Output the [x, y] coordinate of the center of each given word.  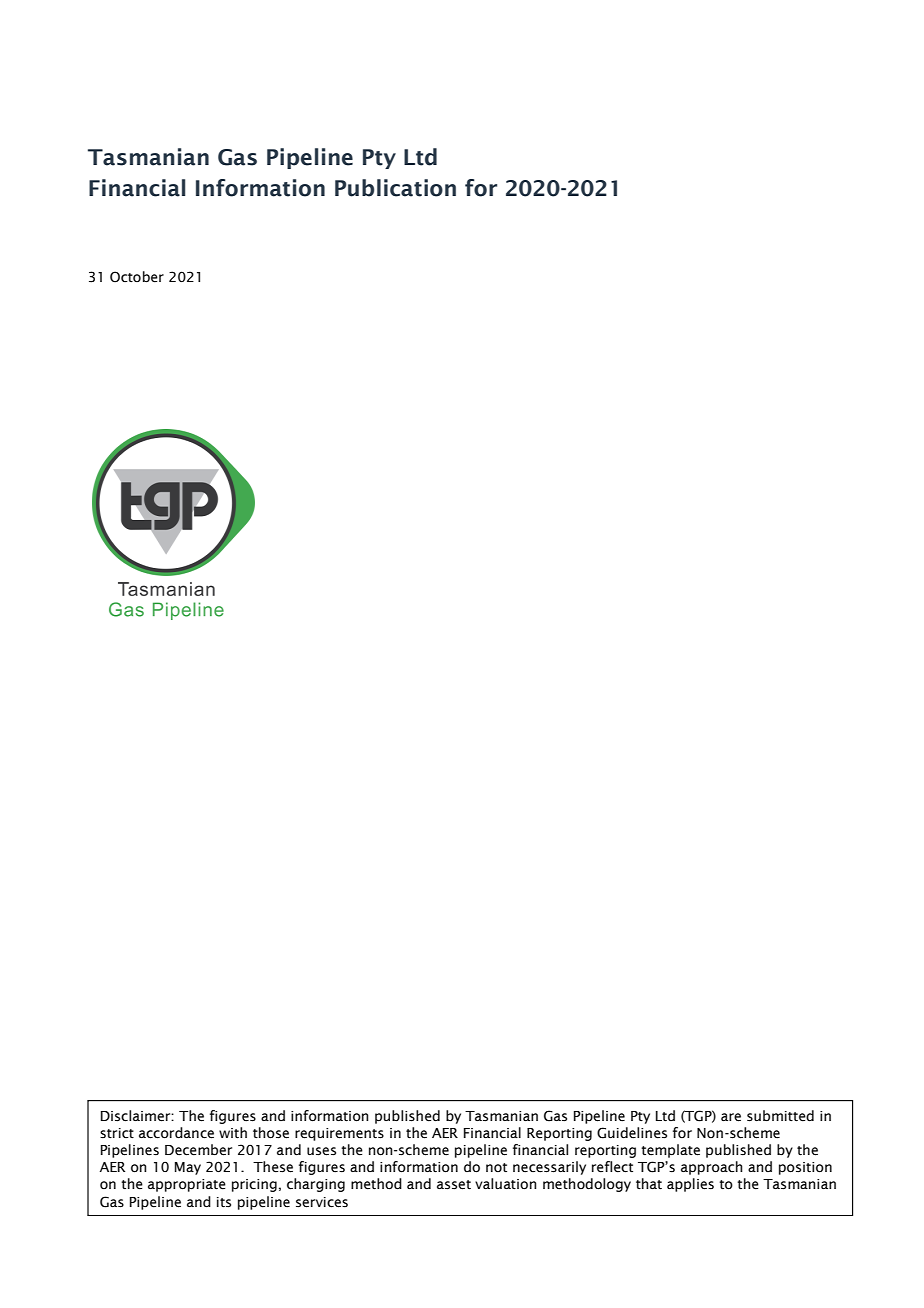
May [188, 1168]
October [137, 277]
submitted [780, 1116]
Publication [395, 188]
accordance [176, 1133]
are [731, 1117]
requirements [339, 1134]
